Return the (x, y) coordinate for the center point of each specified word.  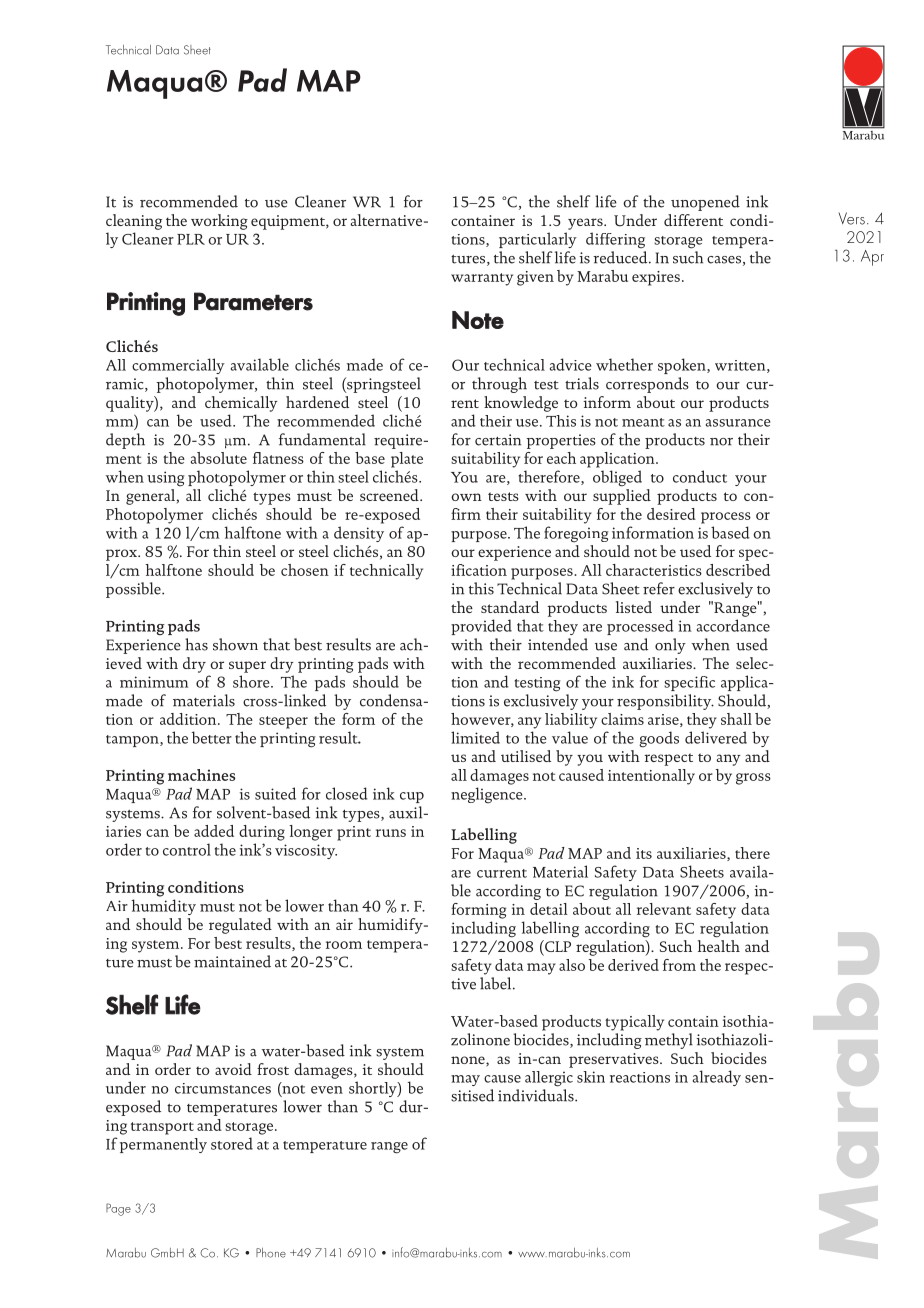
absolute (219, 458)
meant (643, 422)
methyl (669, 1041)
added (214, 831)
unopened (705, 203)
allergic (549, 1079)
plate (407, 460)
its (644, 853)
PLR (191, 239)
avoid (233, 1069)
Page (118, 1209)
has (196, 644)
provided (481, 627)
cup (412, 797)
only (670, 646)
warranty (482, 279)
